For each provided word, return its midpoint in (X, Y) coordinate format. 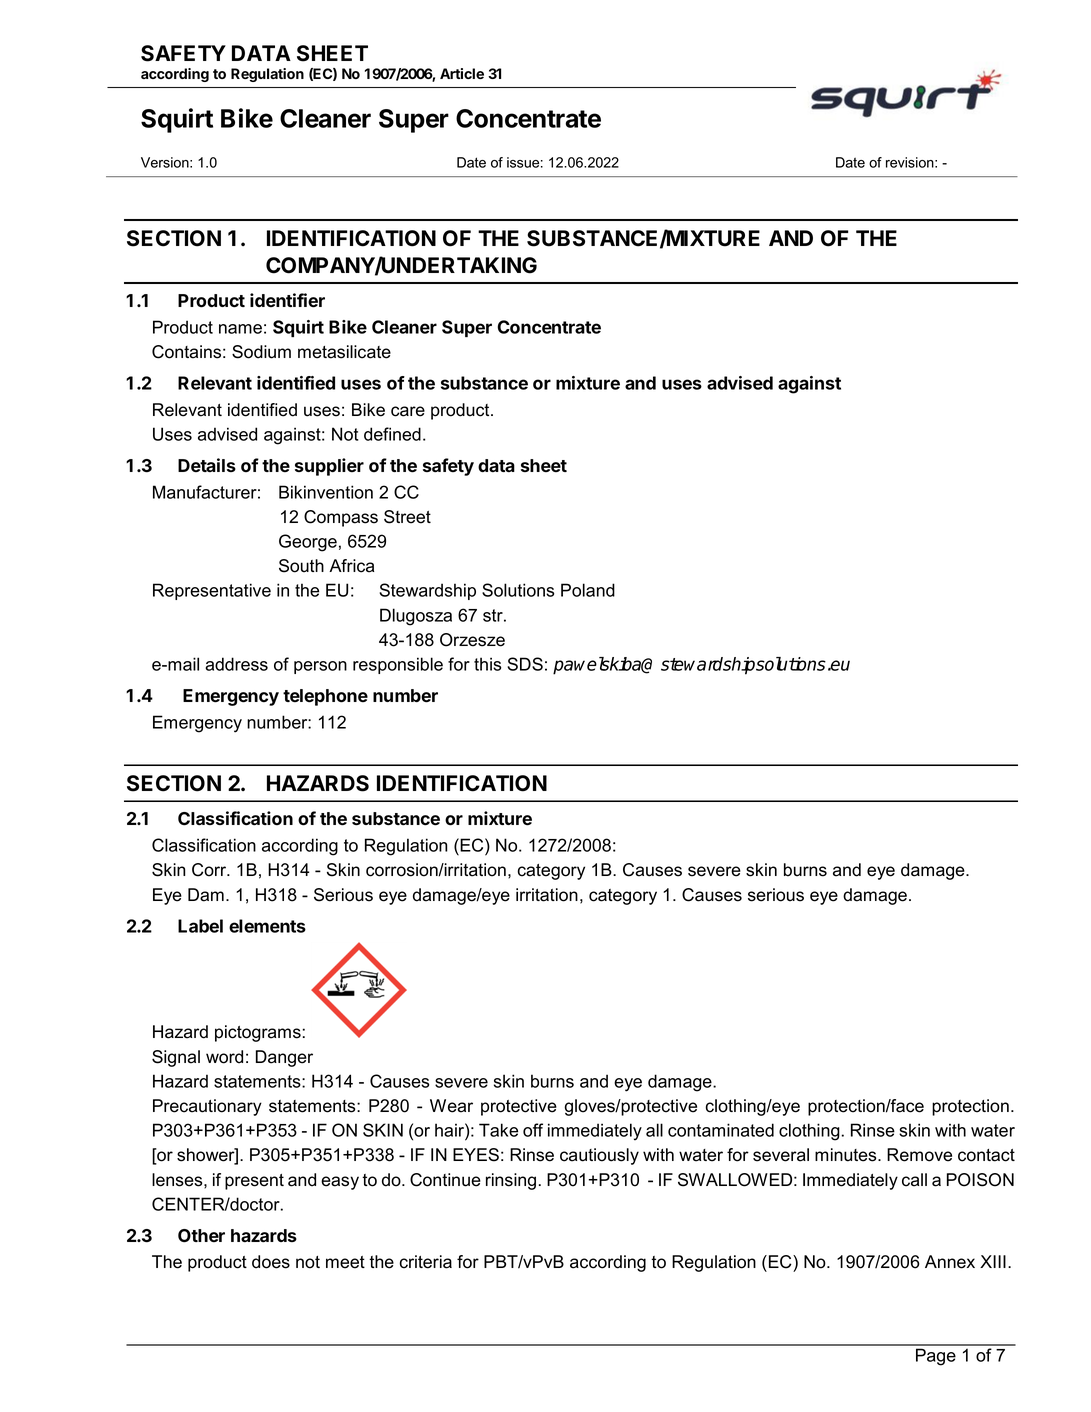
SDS (525, 664)
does (271, 1262)
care (408, 411)
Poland (588, 590)
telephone (325, 697)
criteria (426, 1262)
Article (462, 73)
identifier (287, 300)
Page (936, 1357)
